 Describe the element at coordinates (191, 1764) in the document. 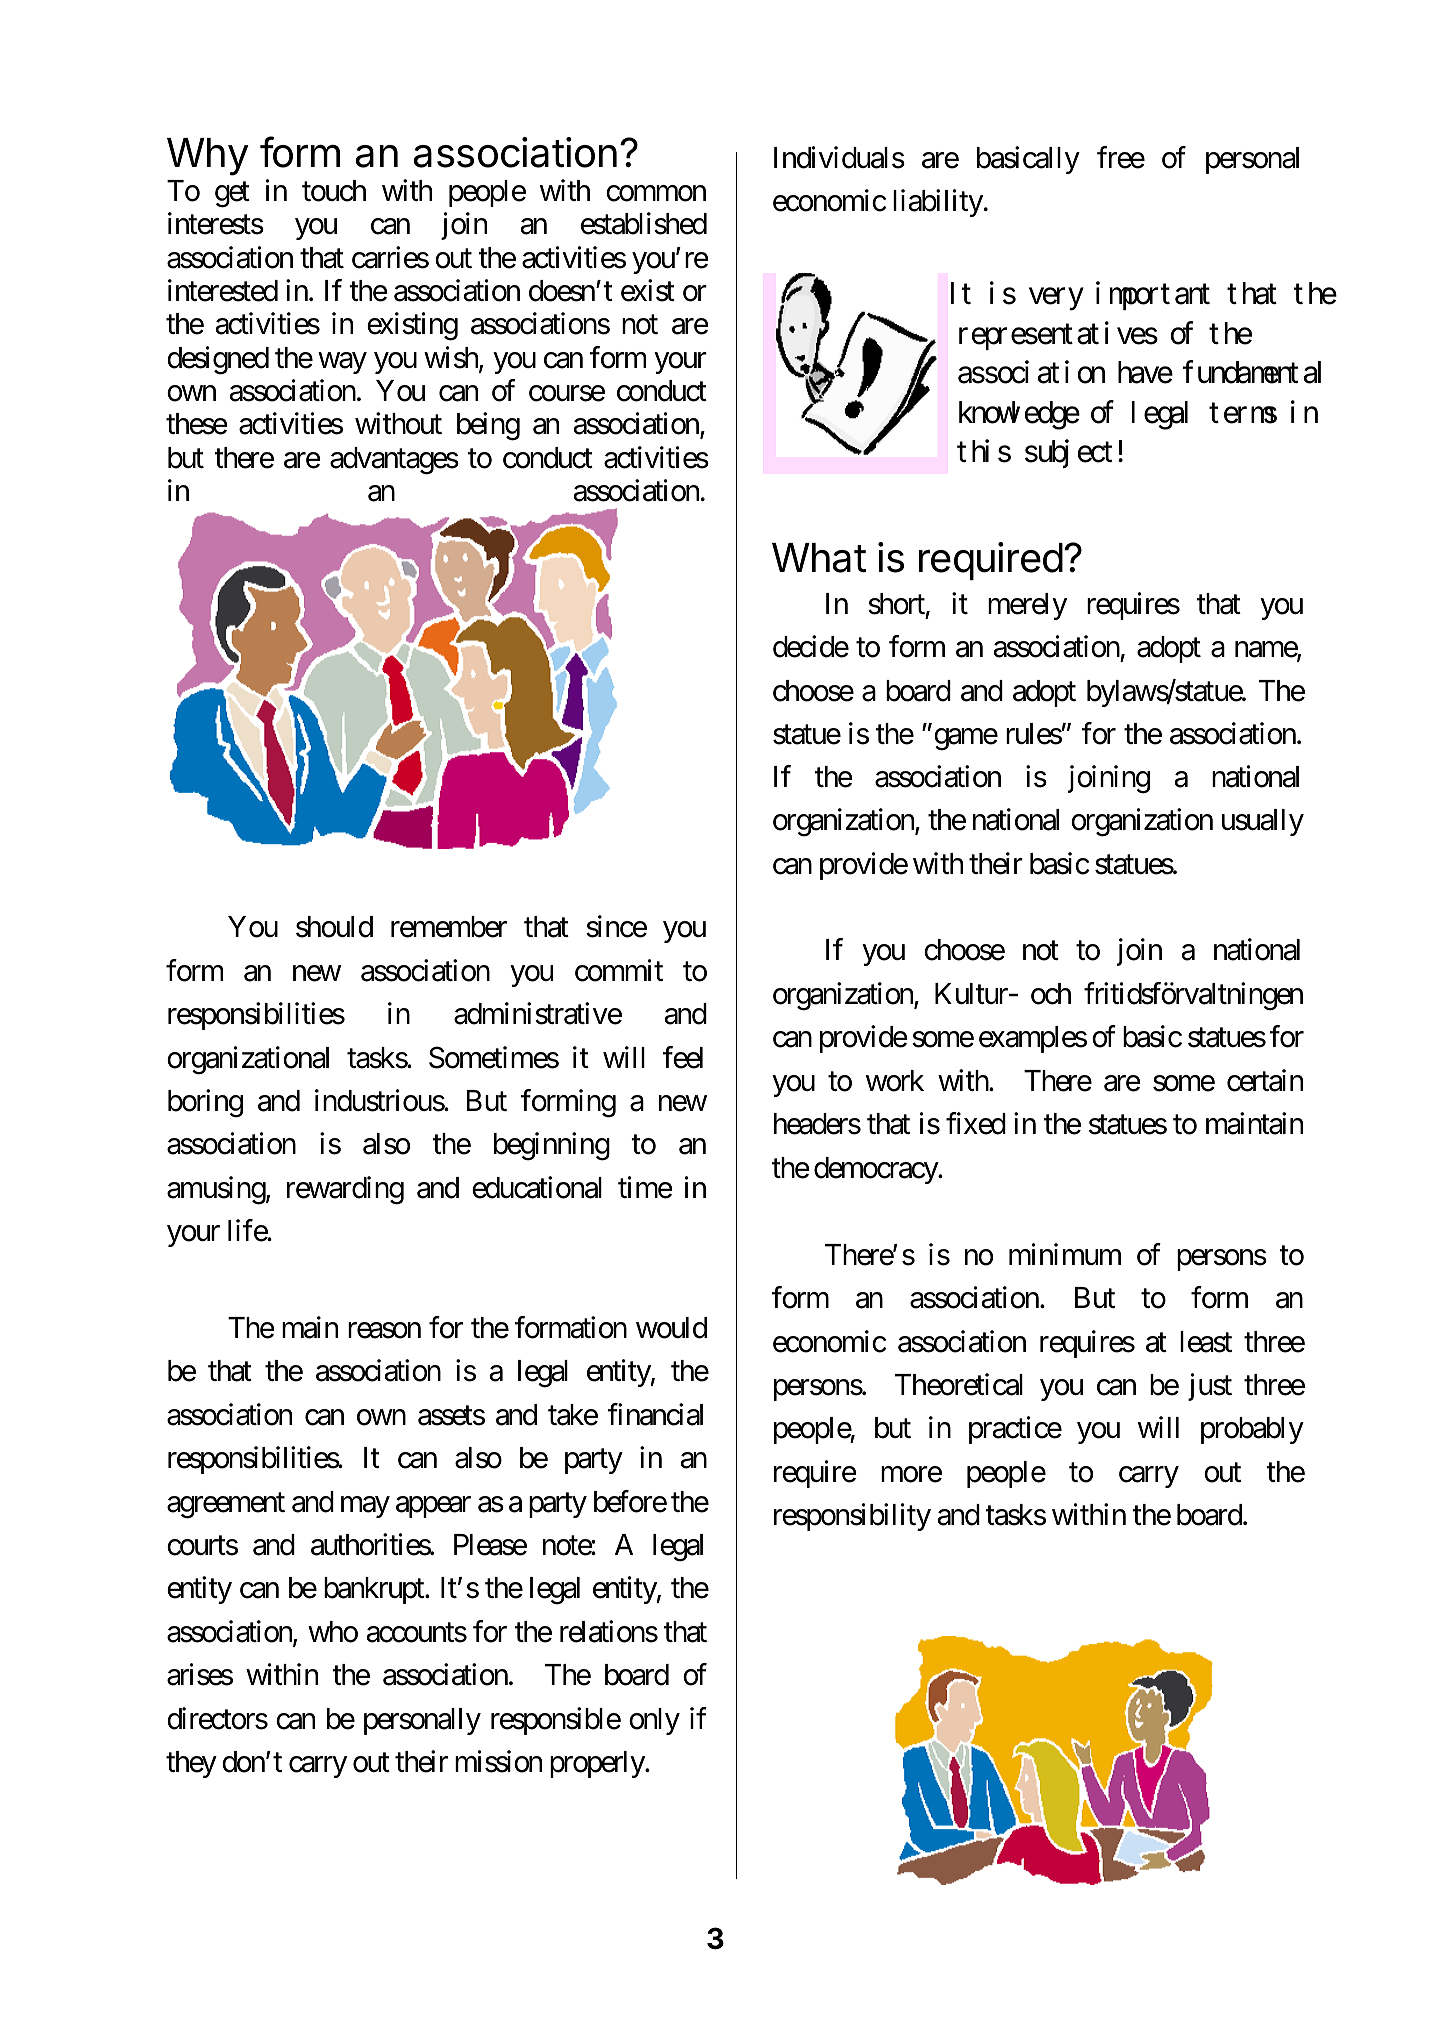

I see `they` at that location.
